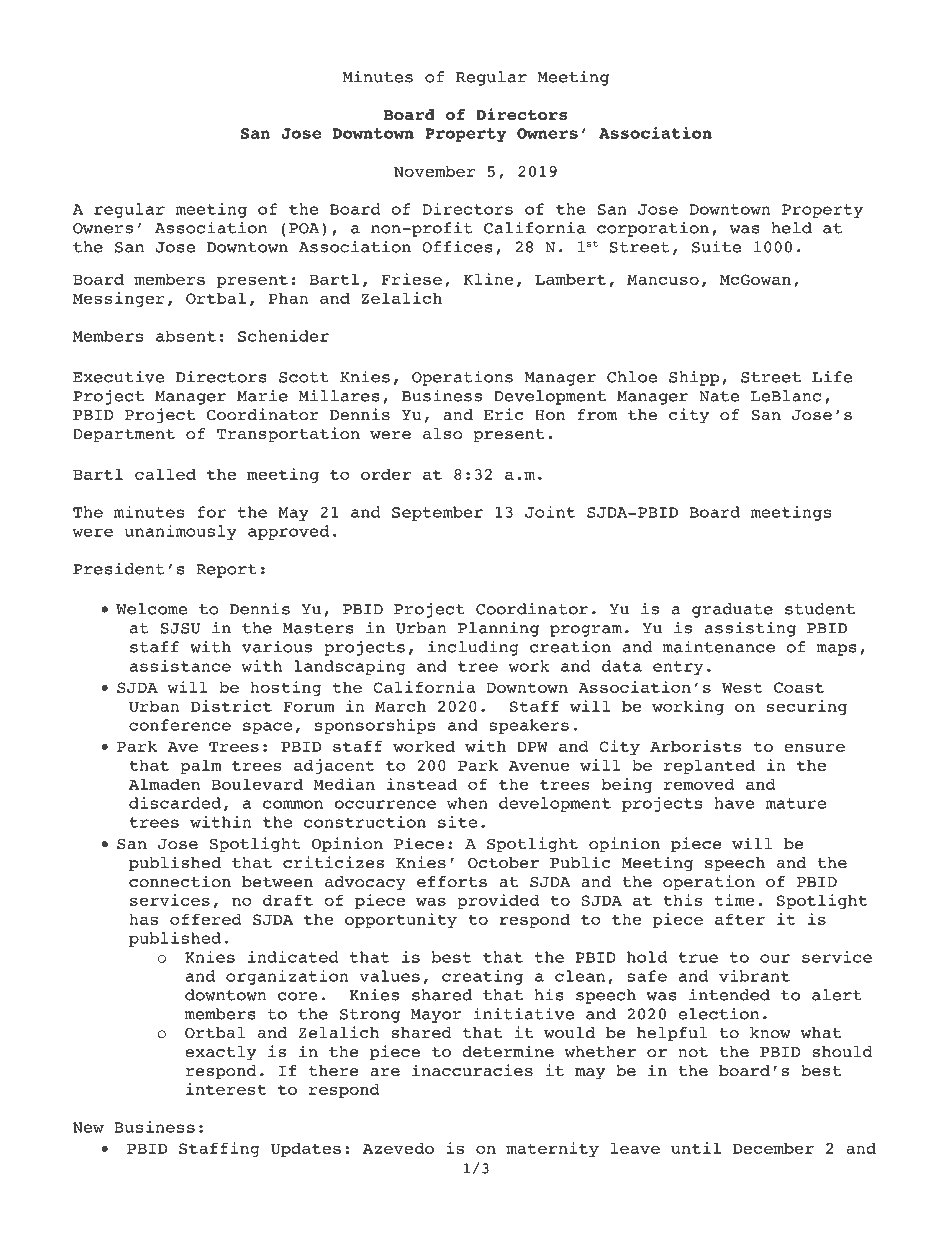 The width and height of the screenshot is (952, 1233). What do you see at coordinates (226, 1089) in the screenshot?
I see `interest` at bounding box center [226, 1089].
